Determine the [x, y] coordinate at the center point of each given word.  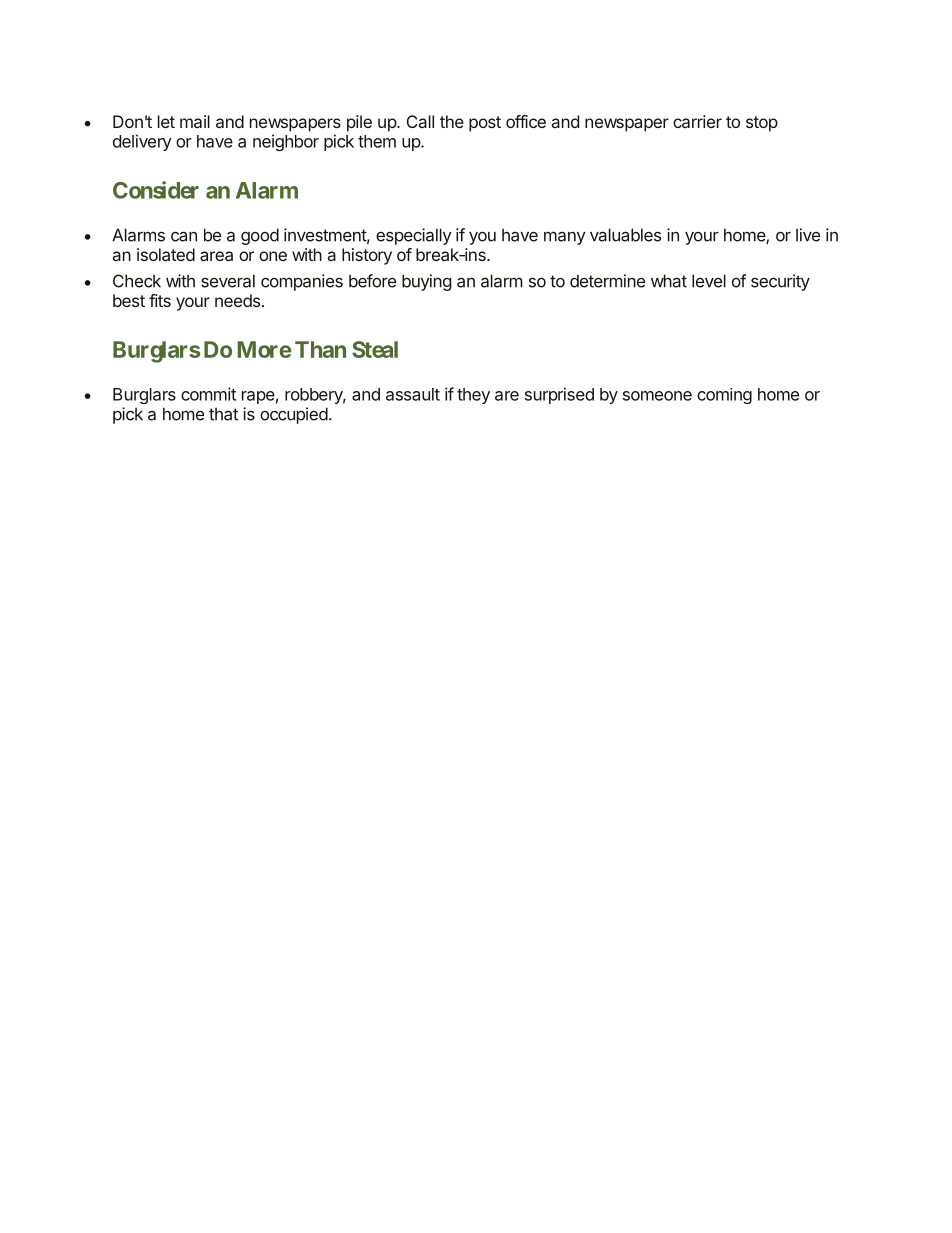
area [216, 256]
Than [320, 349]
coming [724, 396]
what [669, 281]
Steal [375, 349]
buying [426, 282]
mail [195, 121]
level [709, 281]
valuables [625, 235]
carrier [697, 121]
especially [414, 236]
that [223, 414]
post [485, 124]
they [473, 396]
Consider [156, 190]
